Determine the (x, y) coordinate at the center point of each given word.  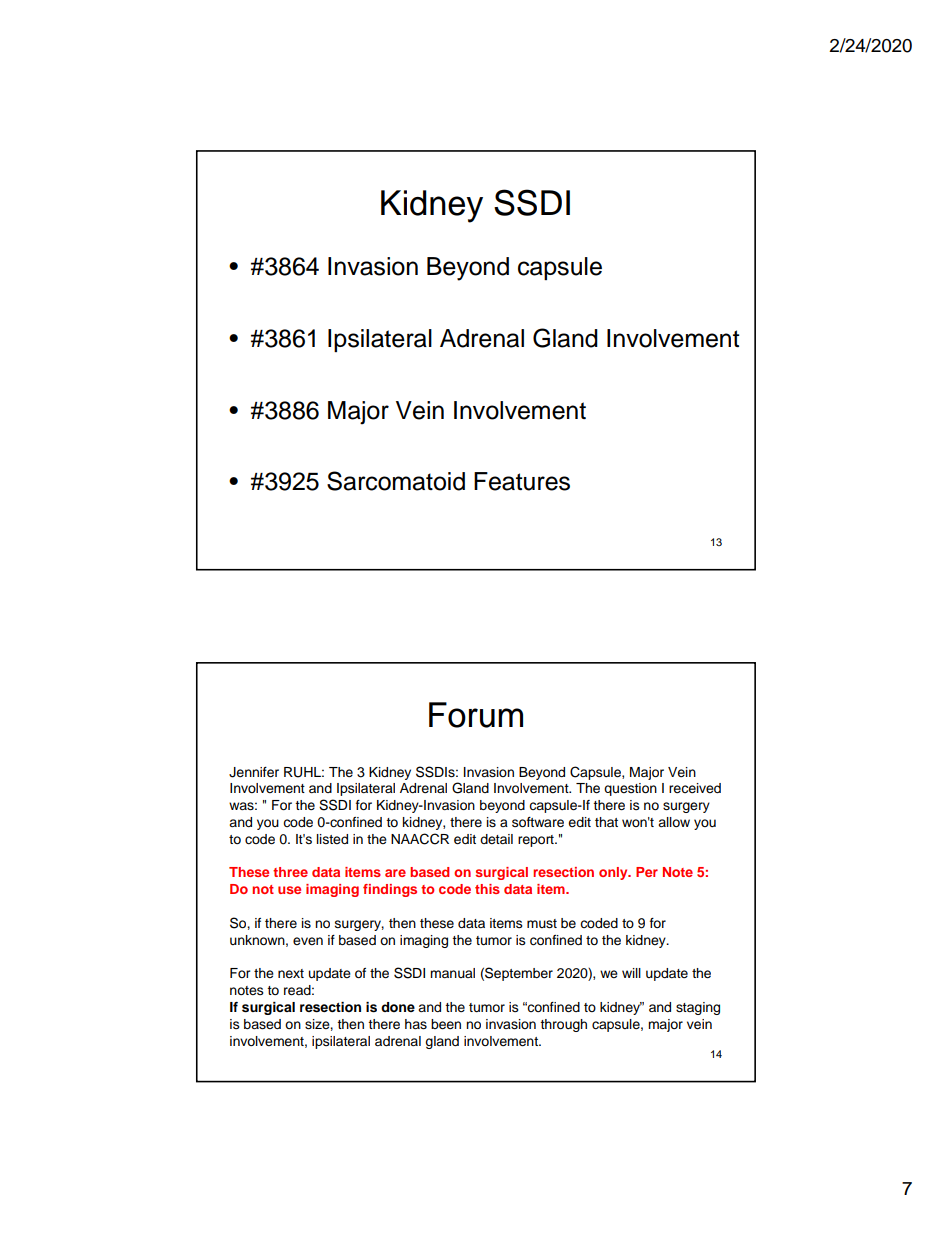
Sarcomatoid (396, 481)
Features (522, 481)
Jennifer (254, 772)
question (630, 789)
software (538, 822)
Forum (476, 715)
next (291, 973)
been (446, 1024)
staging (698, 1008)
